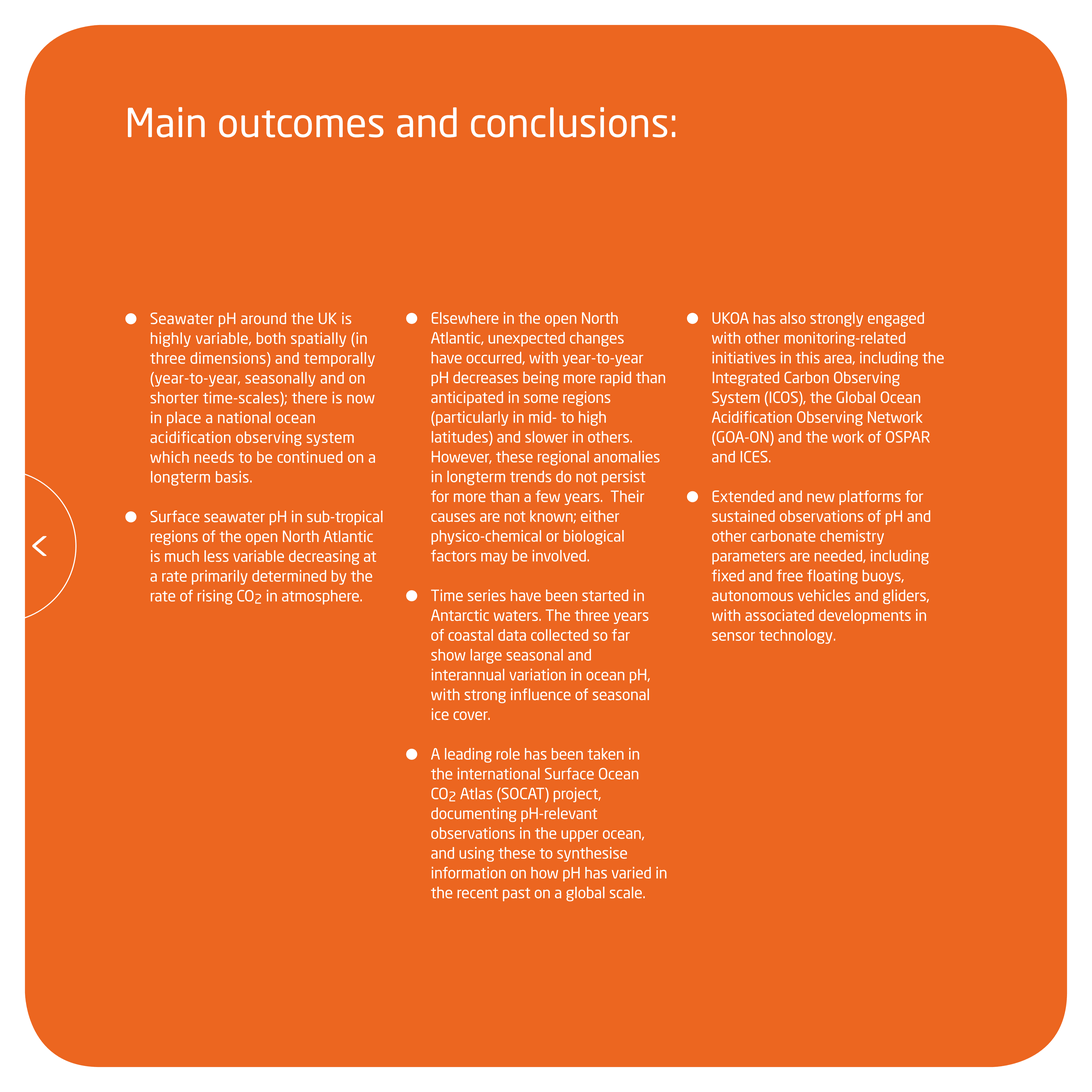  What do you see at coordinates (548, 496) in the screenshot?
I see `few` at bounding box center [548, 496].
